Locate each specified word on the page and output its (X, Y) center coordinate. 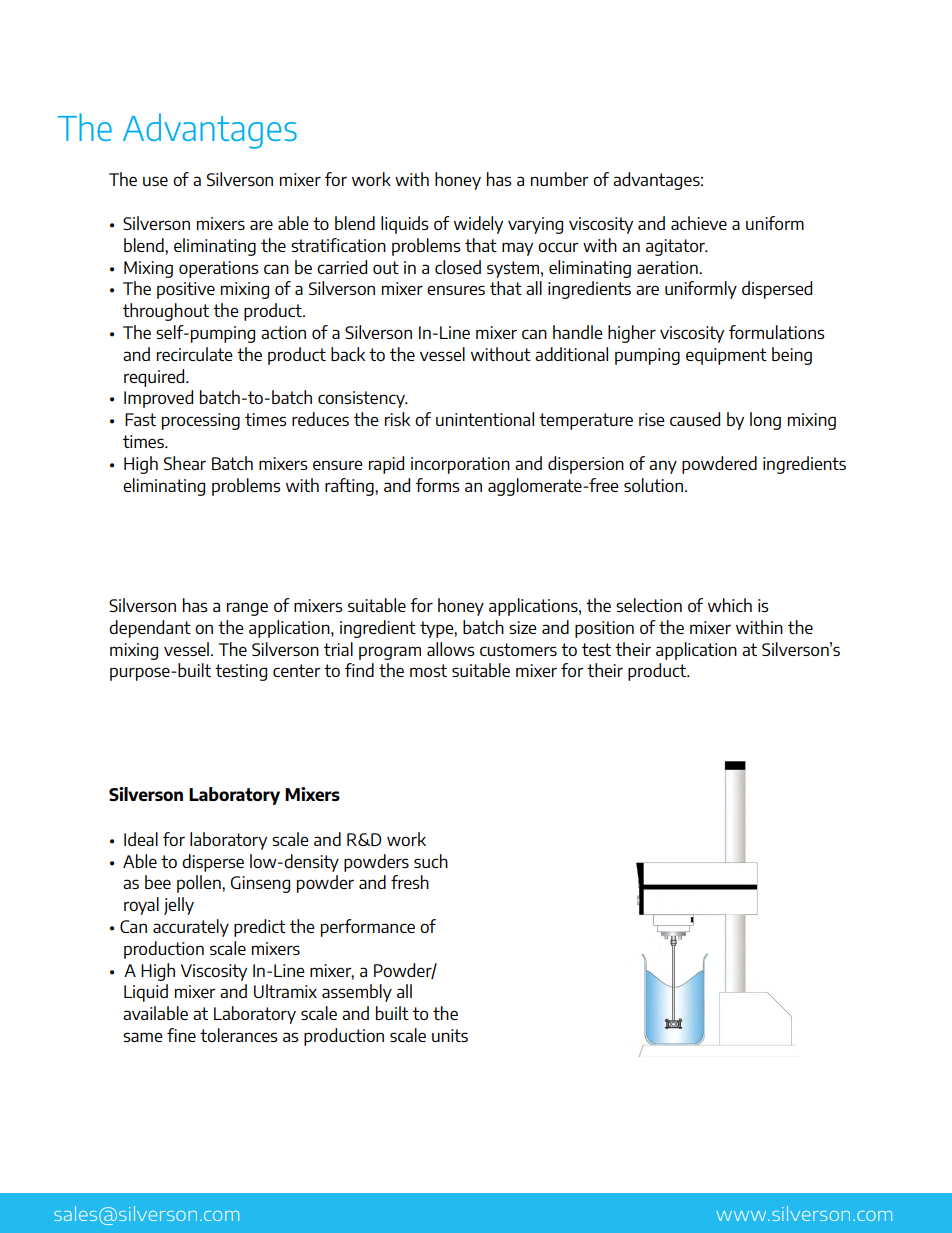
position (604, 629)
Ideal (141, 839)
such (431, 861)
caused (695, 419)
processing (201, 421)
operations (219, 269)
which (730, 605)
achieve (699, 223)
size (523, 627)
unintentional (485, 419)
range (247, 609)
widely (478, 225)
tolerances (239, 1035)
